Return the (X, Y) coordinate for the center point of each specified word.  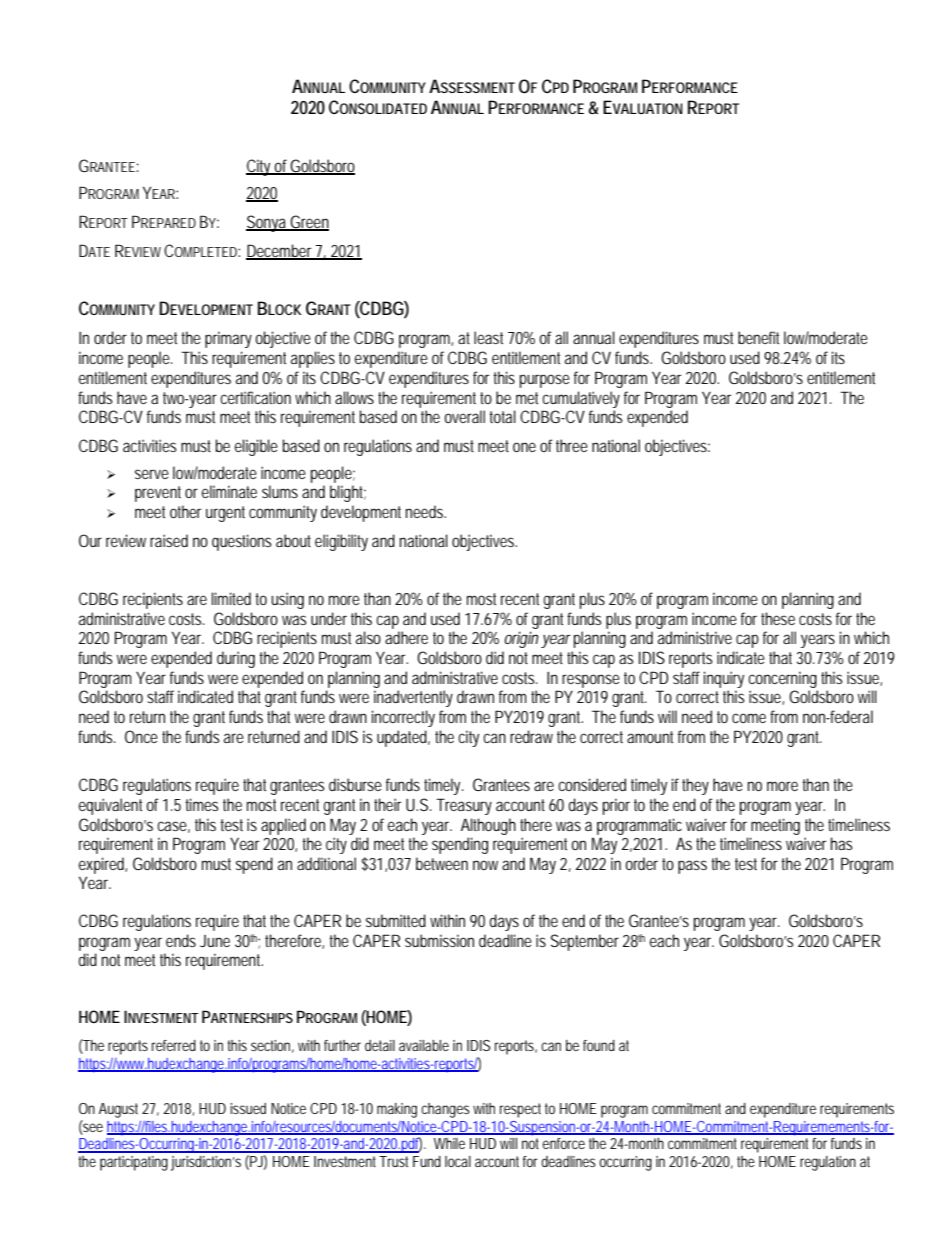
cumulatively (581, 399)
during (236, 659)
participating (134, 1163)
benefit (758, 337)
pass (692, 867)
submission (439, 940)
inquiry (724, 679)
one (524, 447)
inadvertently (413, 698)
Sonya (267, 223)
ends (181, 940)
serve (152, 474)
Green (309, 222)
